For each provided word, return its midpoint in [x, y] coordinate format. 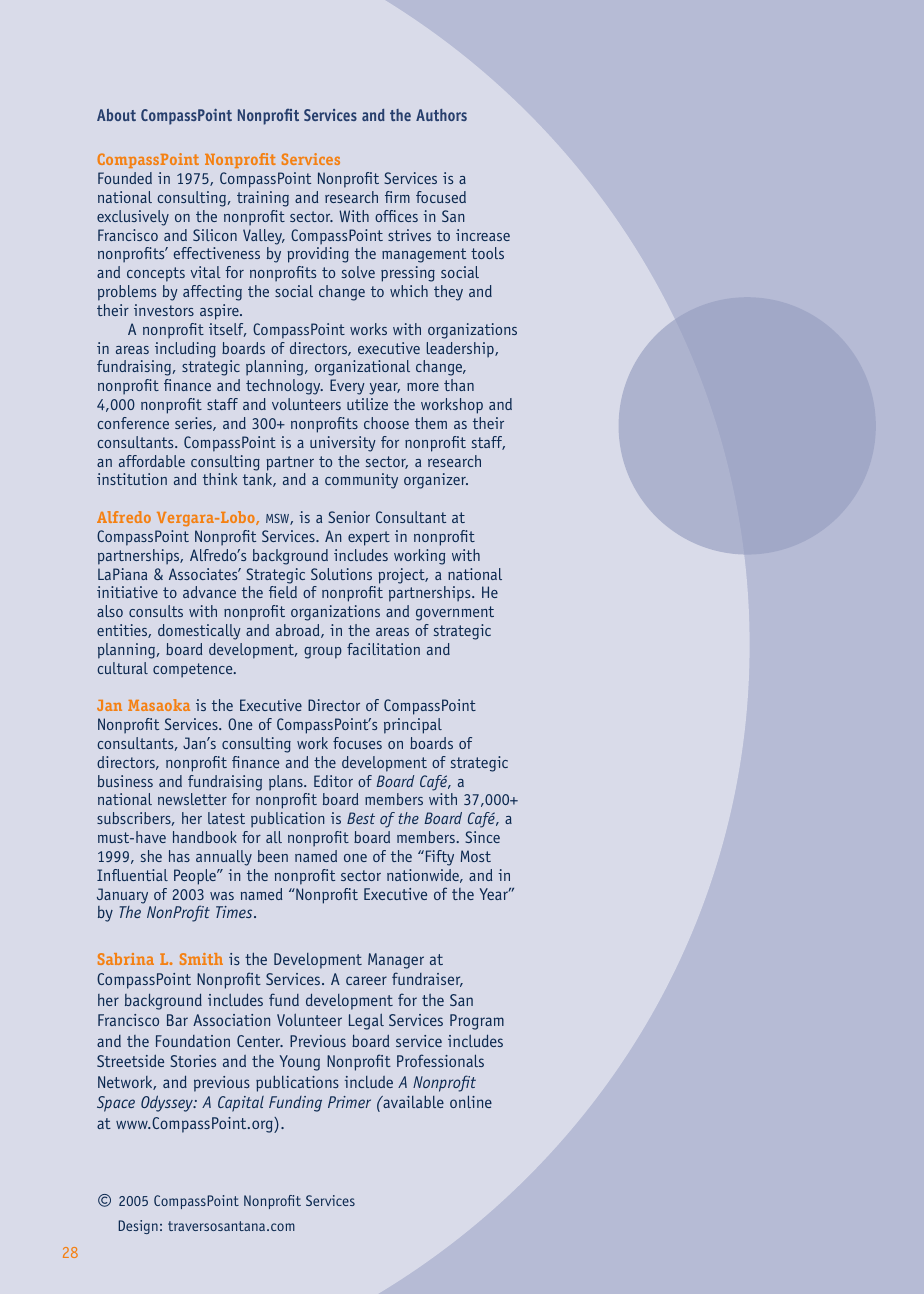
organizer [436, 481]
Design [138, 1227]
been [273, 856]
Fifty [438, 858]
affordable [152, 461]
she [151, 856]
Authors [441, 115]
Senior [349, 517]
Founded [125, 178]
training [263, 199]
